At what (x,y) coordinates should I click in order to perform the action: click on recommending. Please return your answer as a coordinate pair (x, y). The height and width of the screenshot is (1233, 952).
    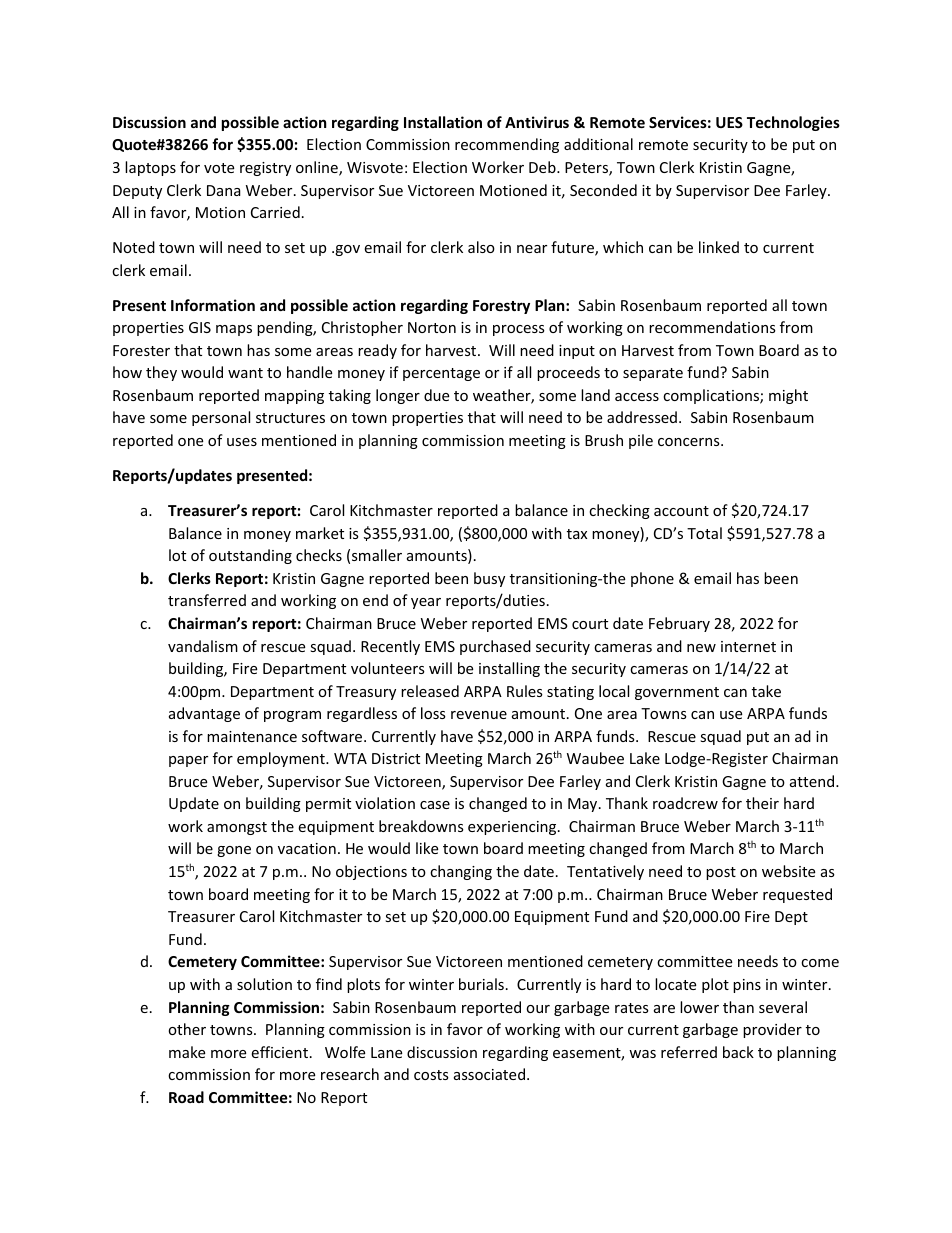
    Looking at the image, I should click on (507, 145).
